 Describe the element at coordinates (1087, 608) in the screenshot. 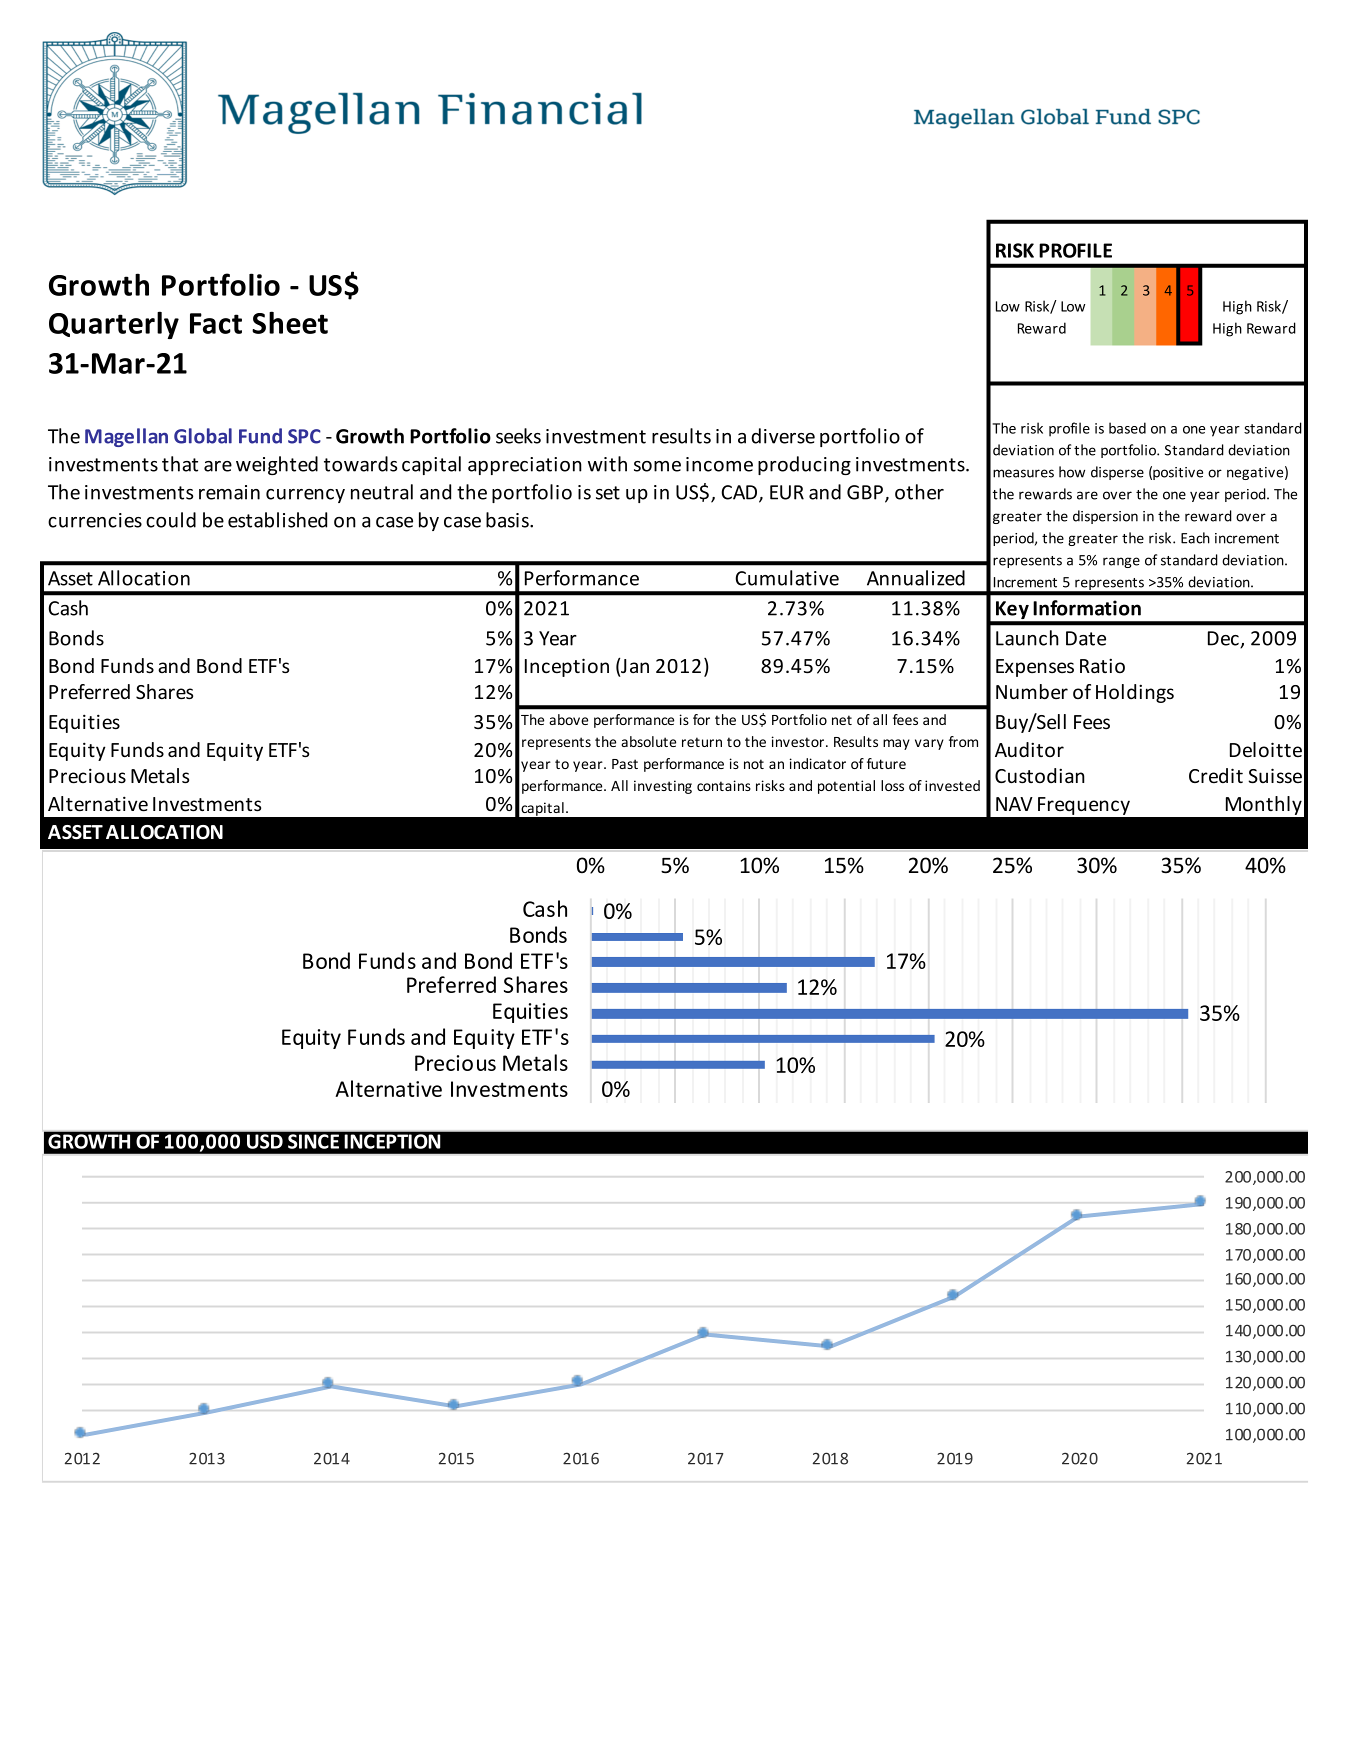

I see `Information` at that location.
